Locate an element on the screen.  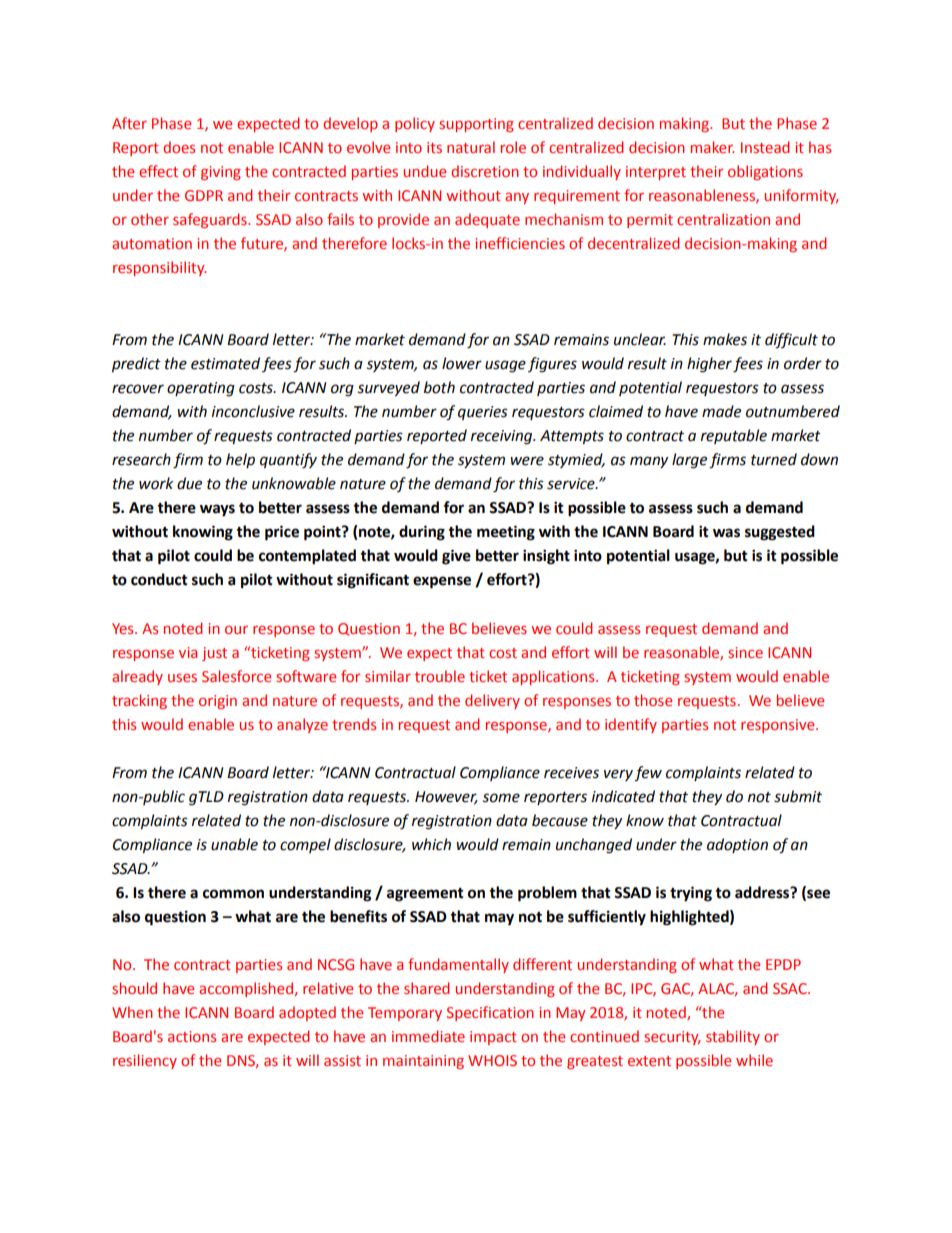
since is located at coordinates (745, 652).
